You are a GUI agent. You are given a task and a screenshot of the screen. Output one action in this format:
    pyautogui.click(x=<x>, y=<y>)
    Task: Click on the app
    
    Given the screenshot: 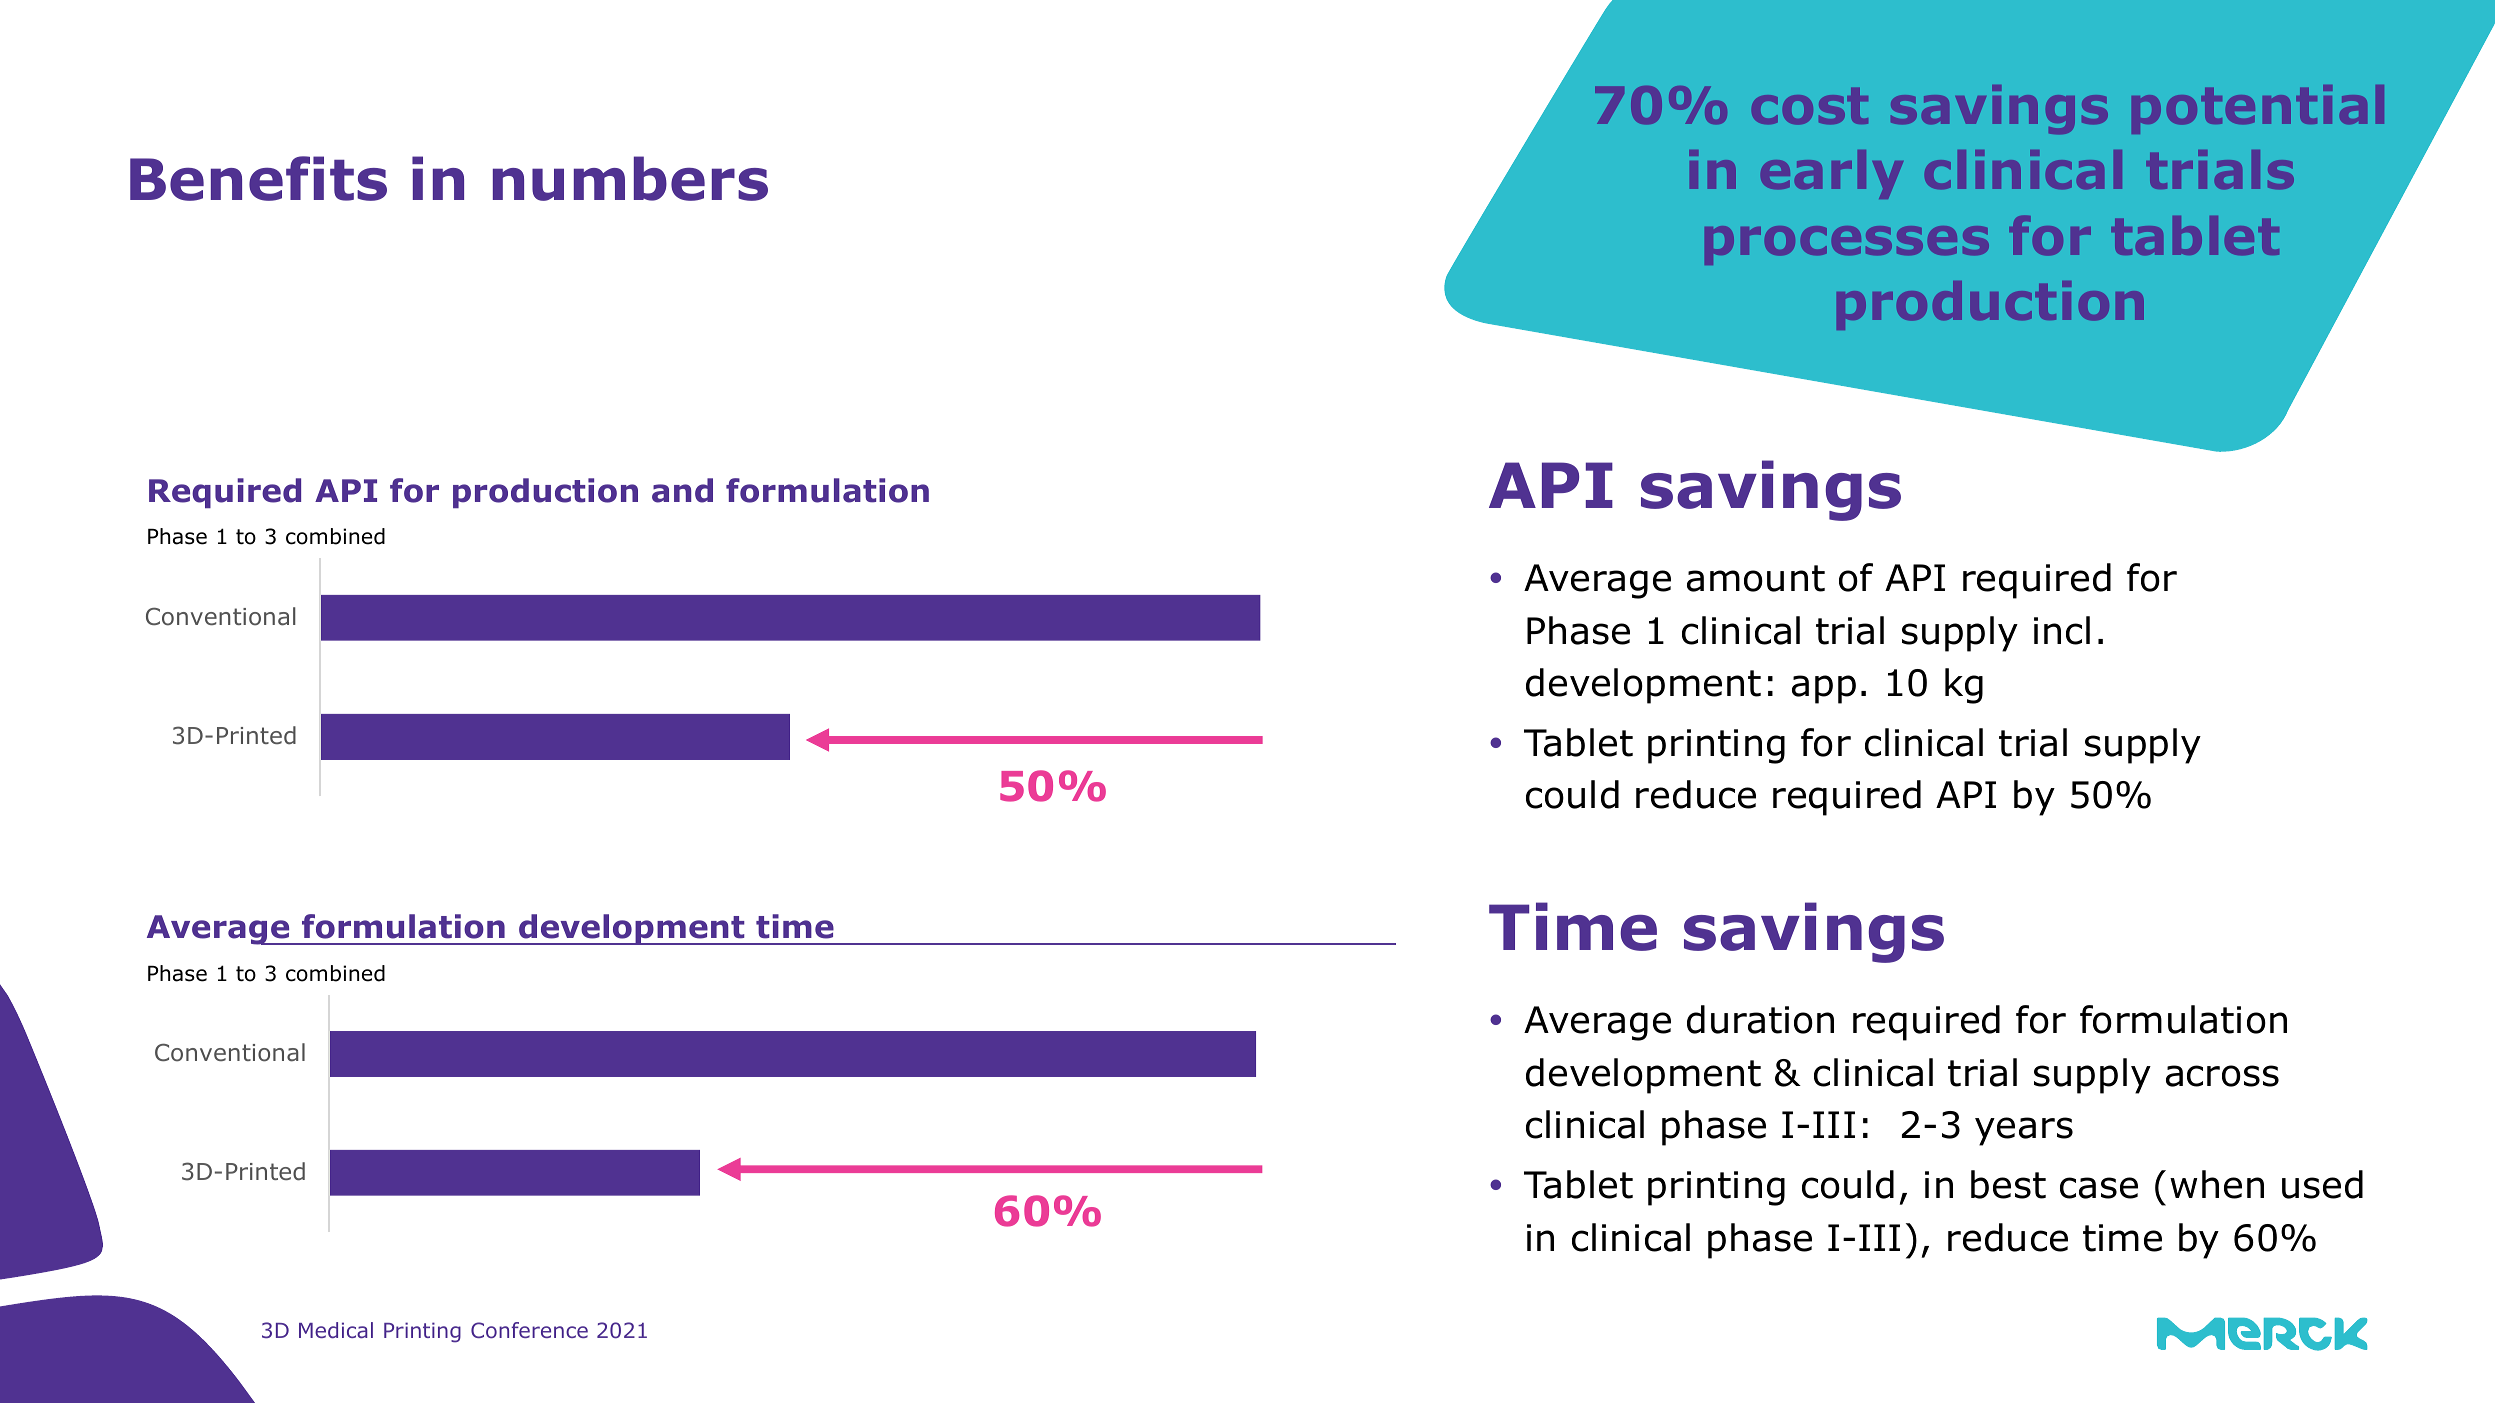 What is the action you would take?
    pyautogui.click(x=1824, y=689)
